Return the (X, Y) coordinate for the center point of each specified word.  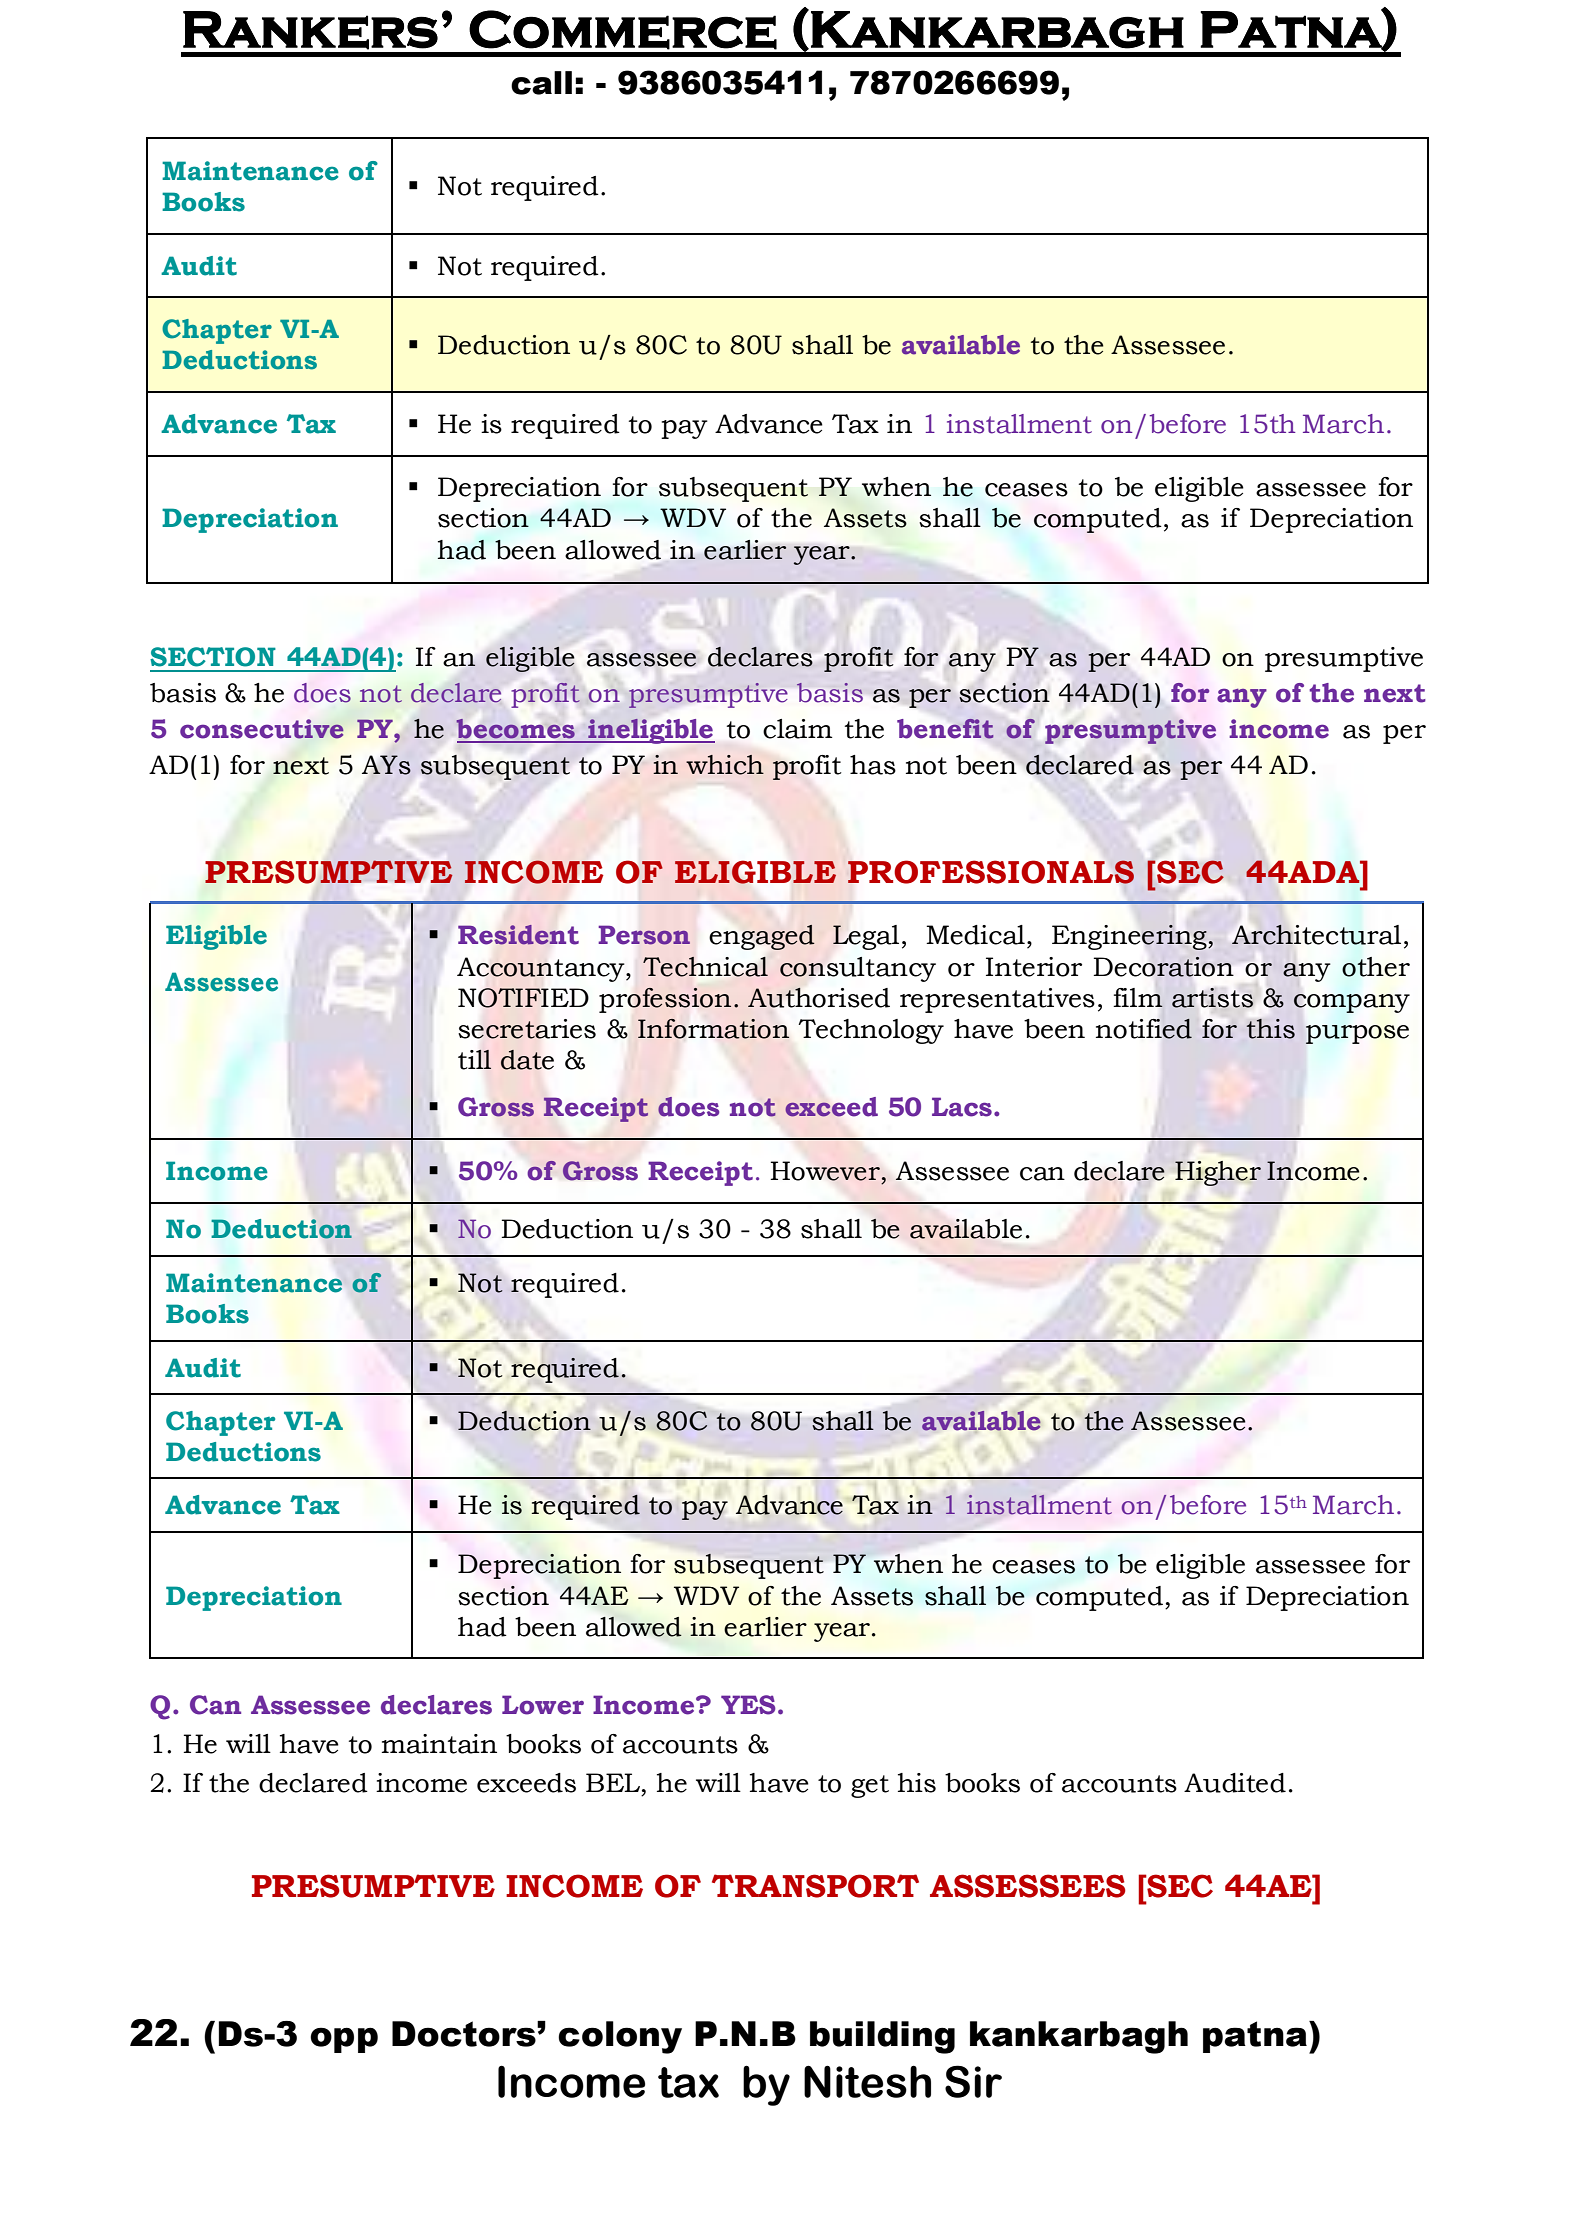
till (474, 1059)
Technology (871, 1031)
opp (344, 2040)
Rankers (310, 30)
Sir (973, 2081)
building (882, 2037)
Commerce (623, 30)
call (541, 83)
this (1271, 1029)
